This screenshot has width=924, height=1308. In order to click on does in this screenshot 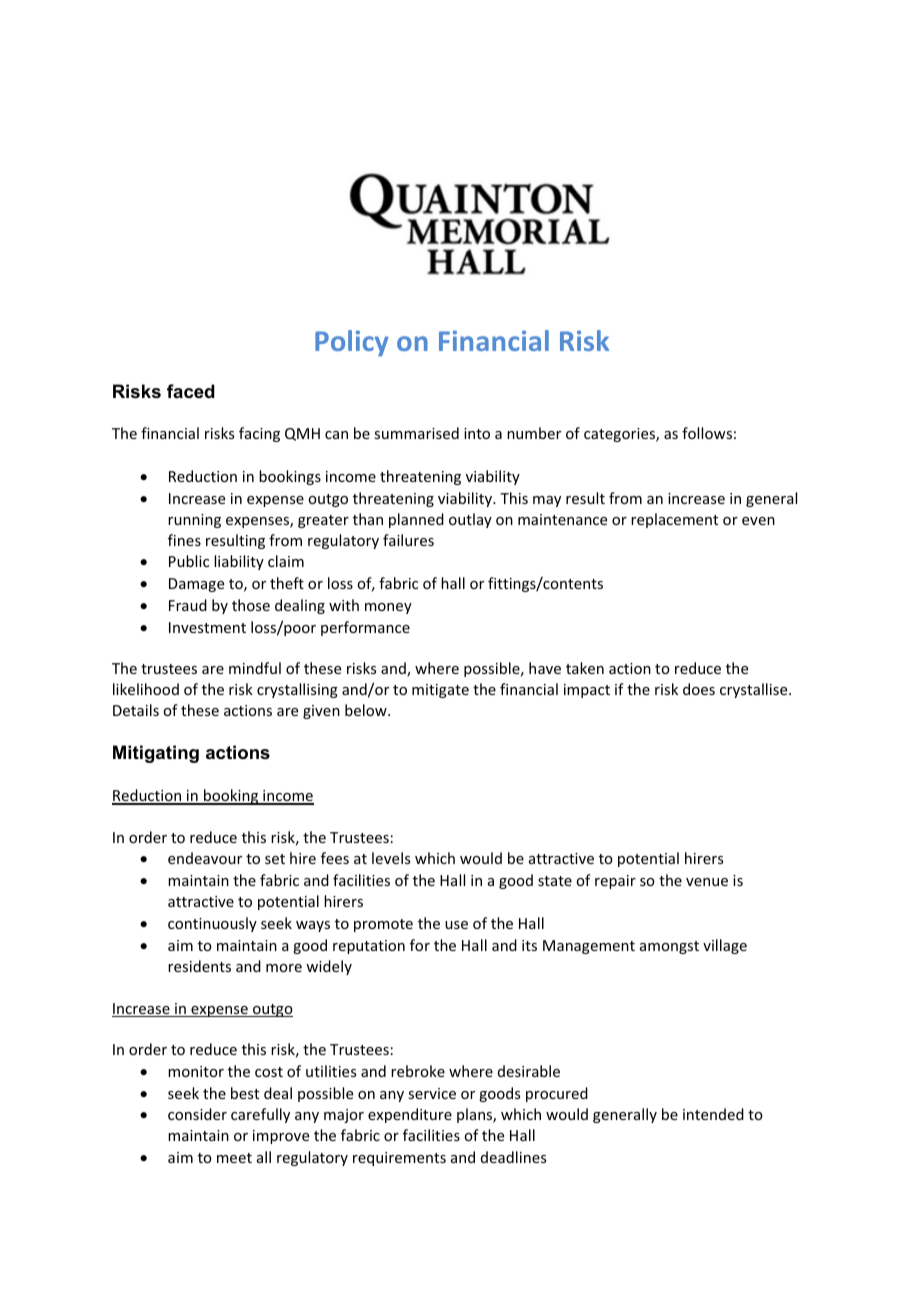, I will do `click(699, 689)`.
